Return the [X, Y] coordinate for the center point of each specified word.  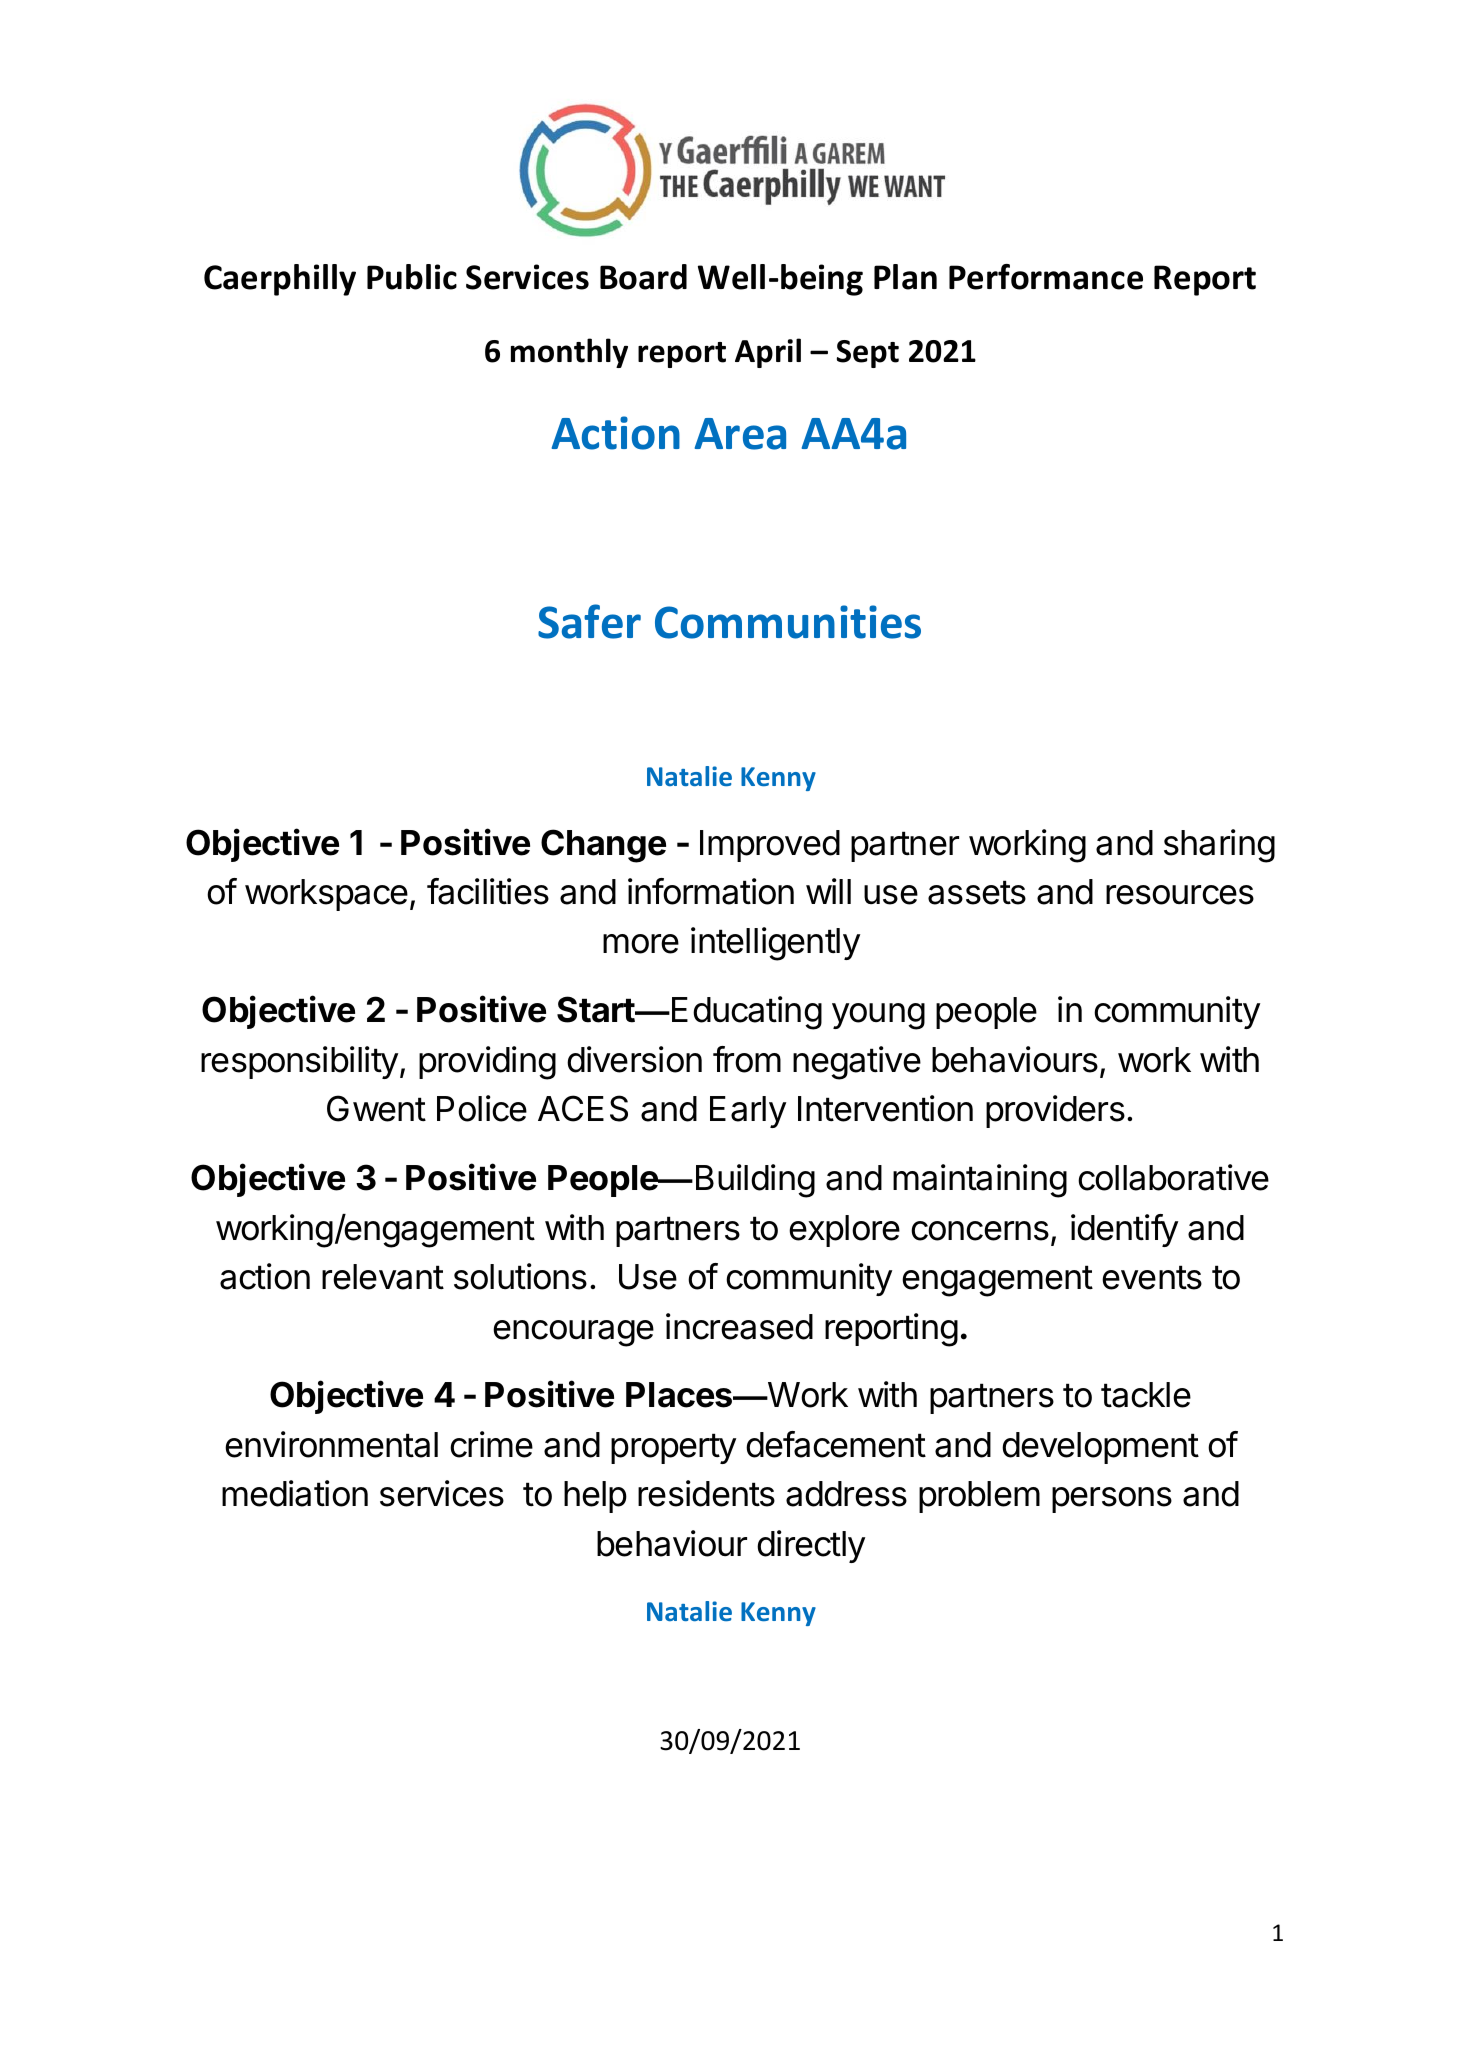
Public [412, 277]
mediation [295, 1493]
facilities [488, 891]
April [768, 353]
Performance [1046, 277]
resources [1180, 895]
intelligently [775, 944]
